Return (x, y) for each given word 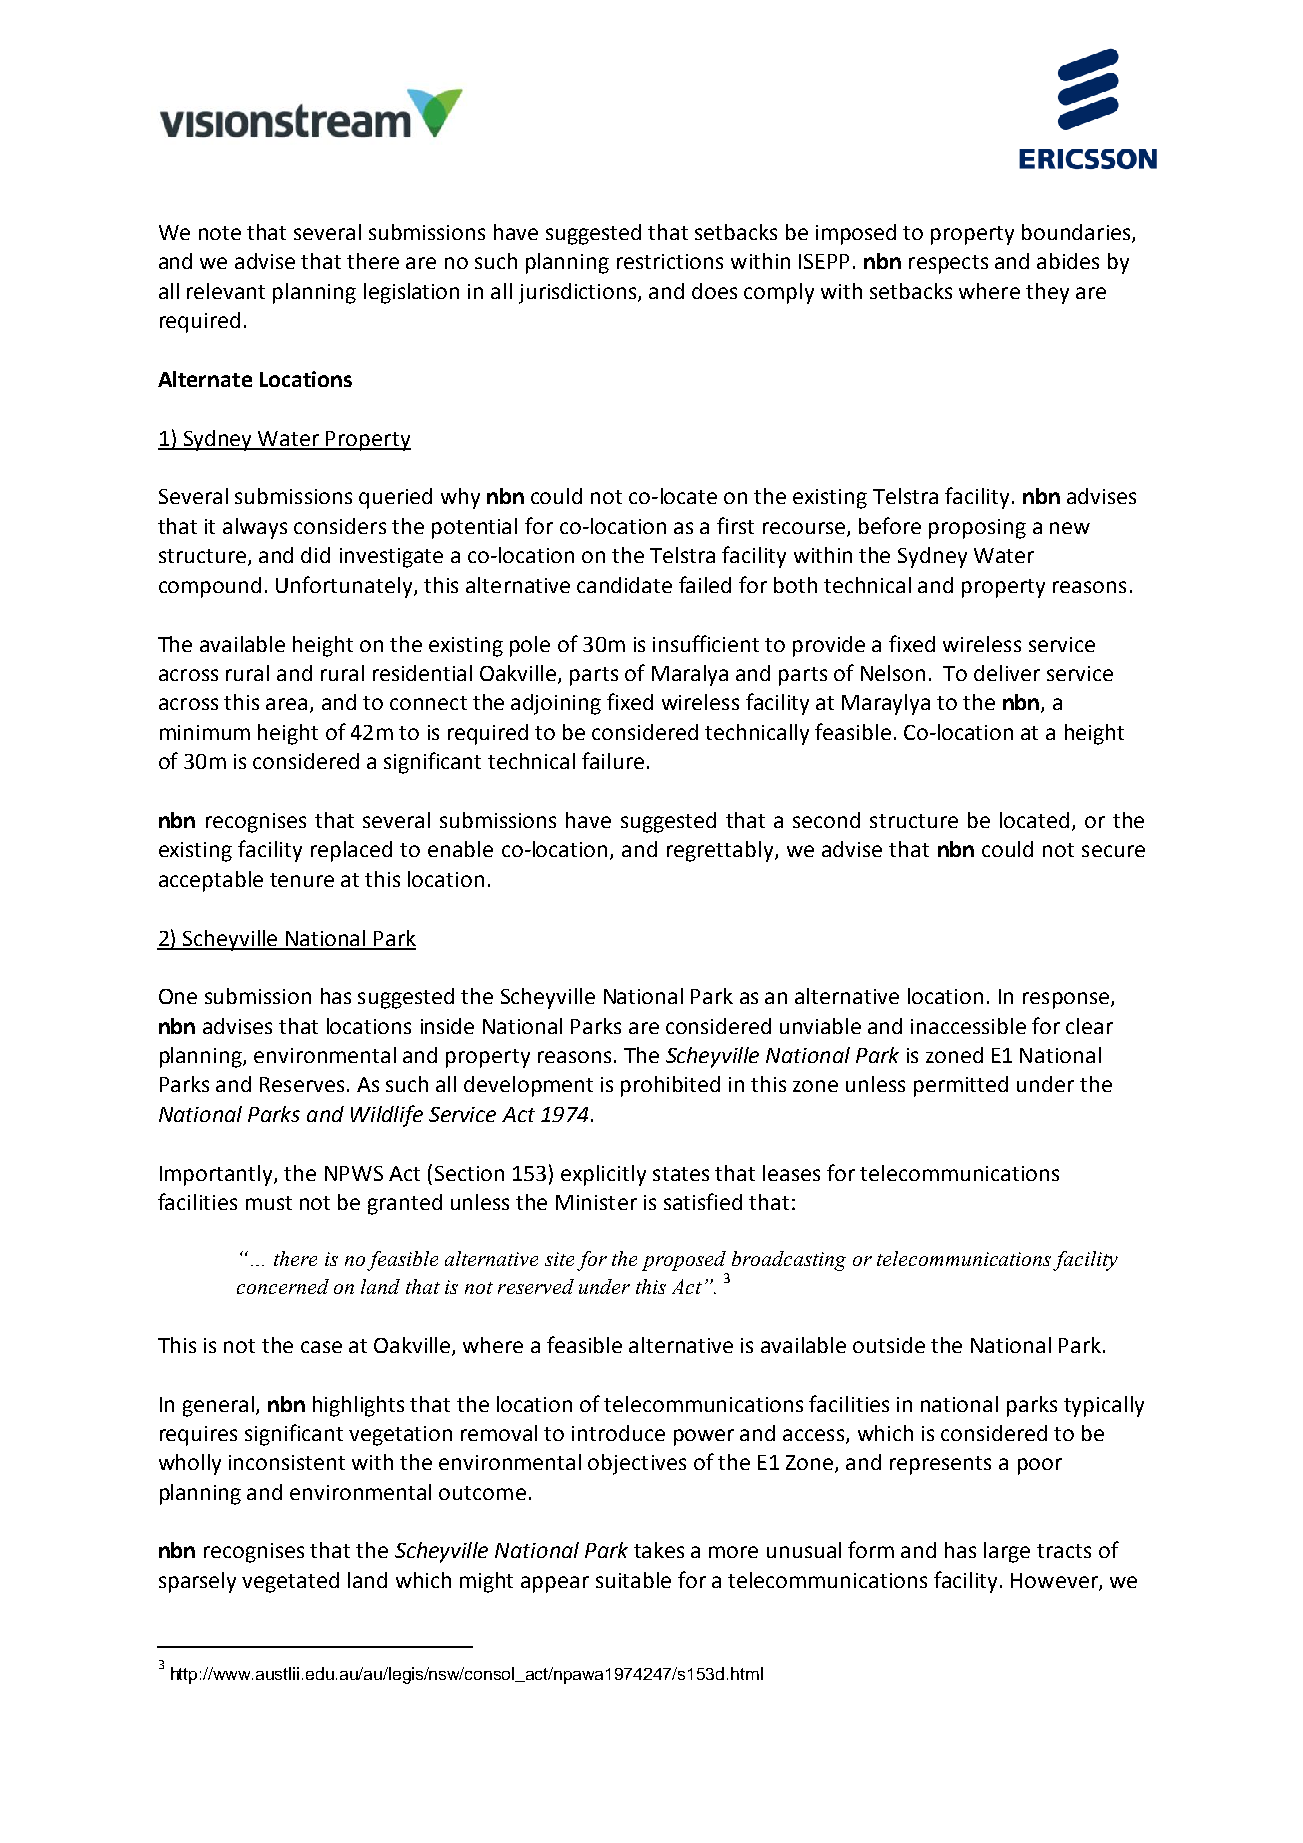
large (1007, 1552)
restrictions (670, 261)
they (1047, 293)
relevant (226, 291)
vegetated (290, 1582)
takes (659, 1550)
